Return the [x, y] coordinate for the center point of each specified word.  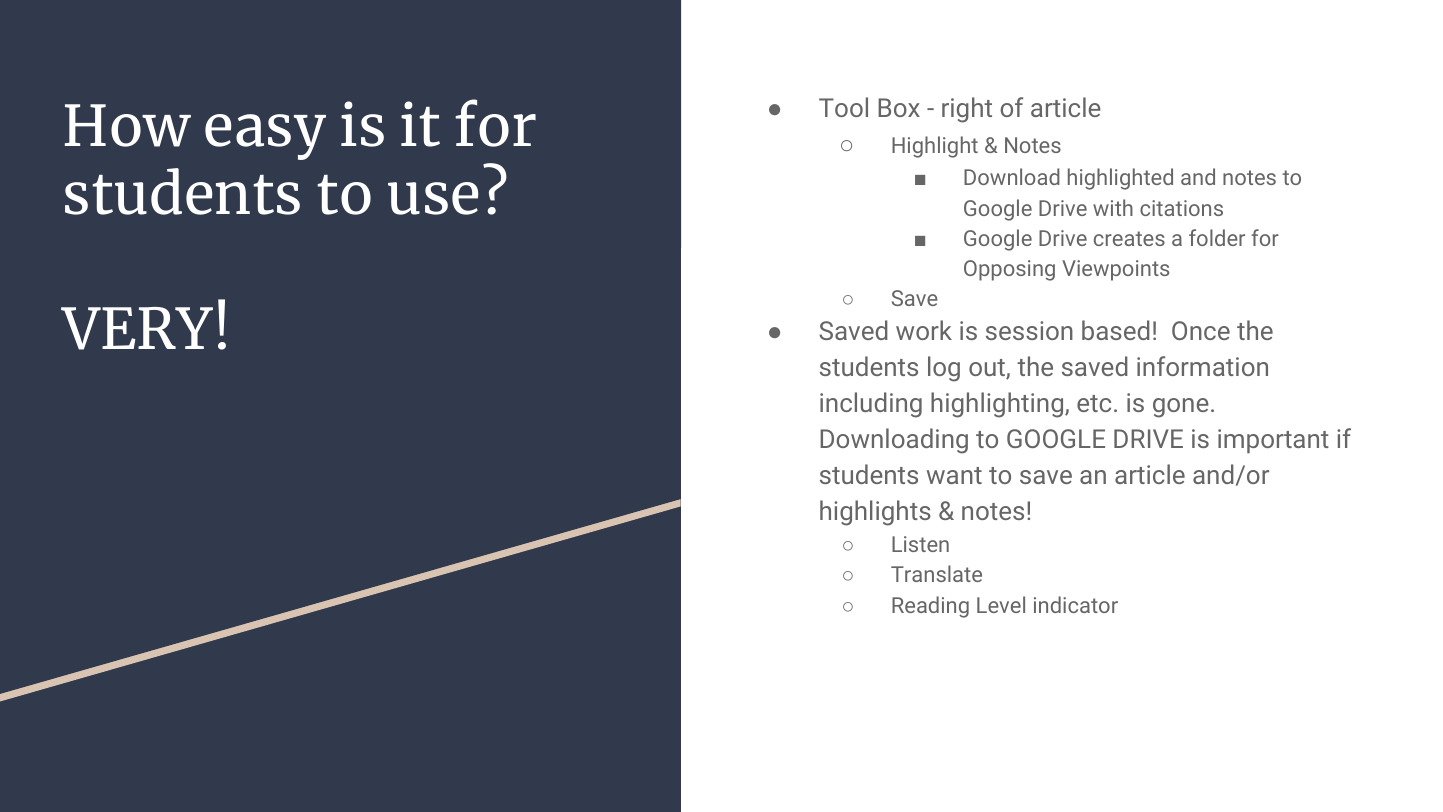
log [944, 369]
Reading [930, 607]
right [967, 110]
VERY [137, 328]
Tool [843, 107]
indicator [1076, 604]
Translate [936, 573]
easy [265, 137]
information [1202, 366]
